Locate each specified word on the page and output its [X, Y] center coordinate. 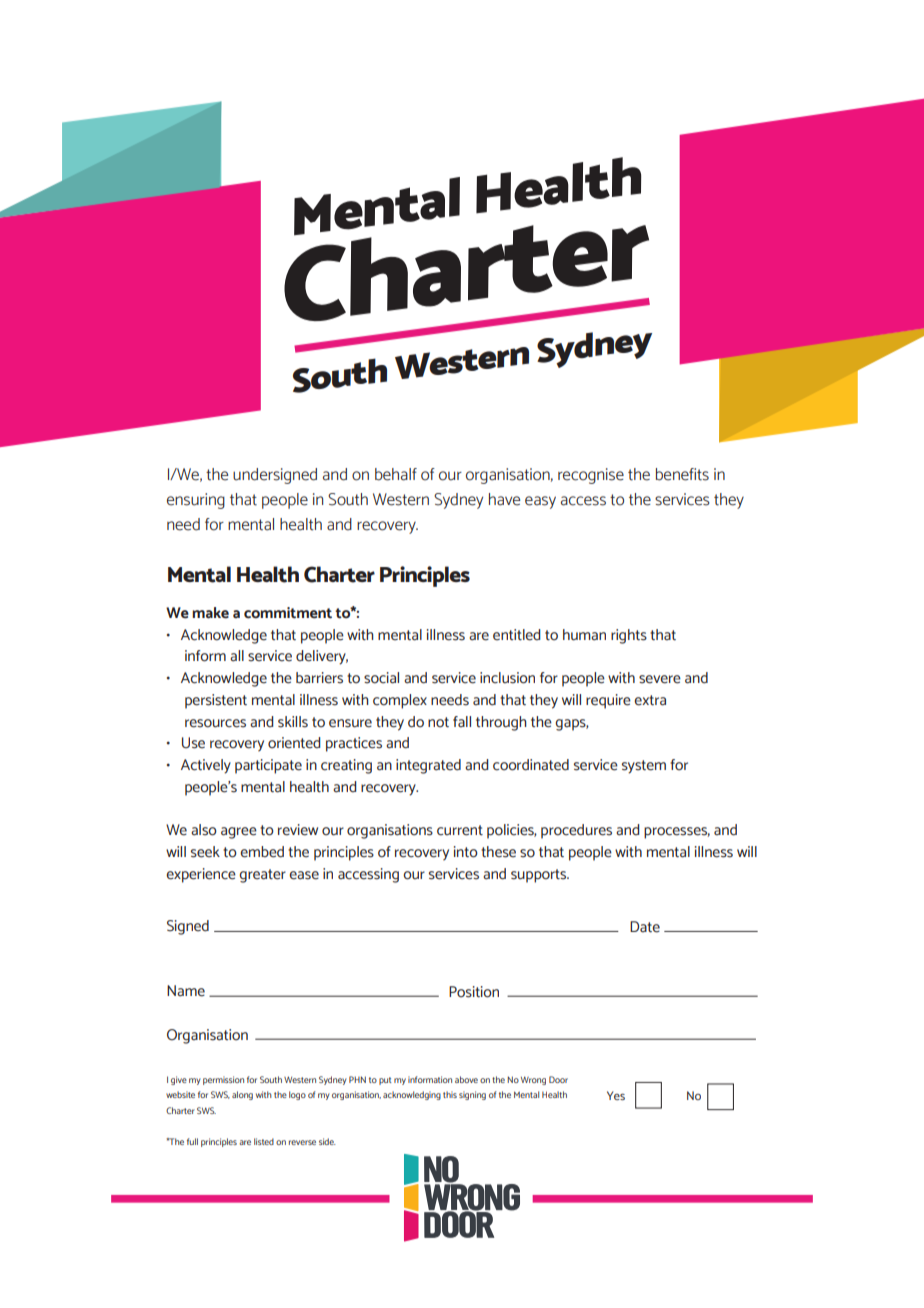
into [466, 852]
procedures [576, 831]
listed [264, 1141]
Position [474, 992]
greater [262, 876]
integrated [428, 766]
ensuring [196, 501]
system [644, 767]
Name [186, 991]
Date [645, 927]
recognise [591, 476]
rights [629, 636]
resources [215, 723]
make [210, 613]
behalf [396, 474]
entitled [516, 635]
